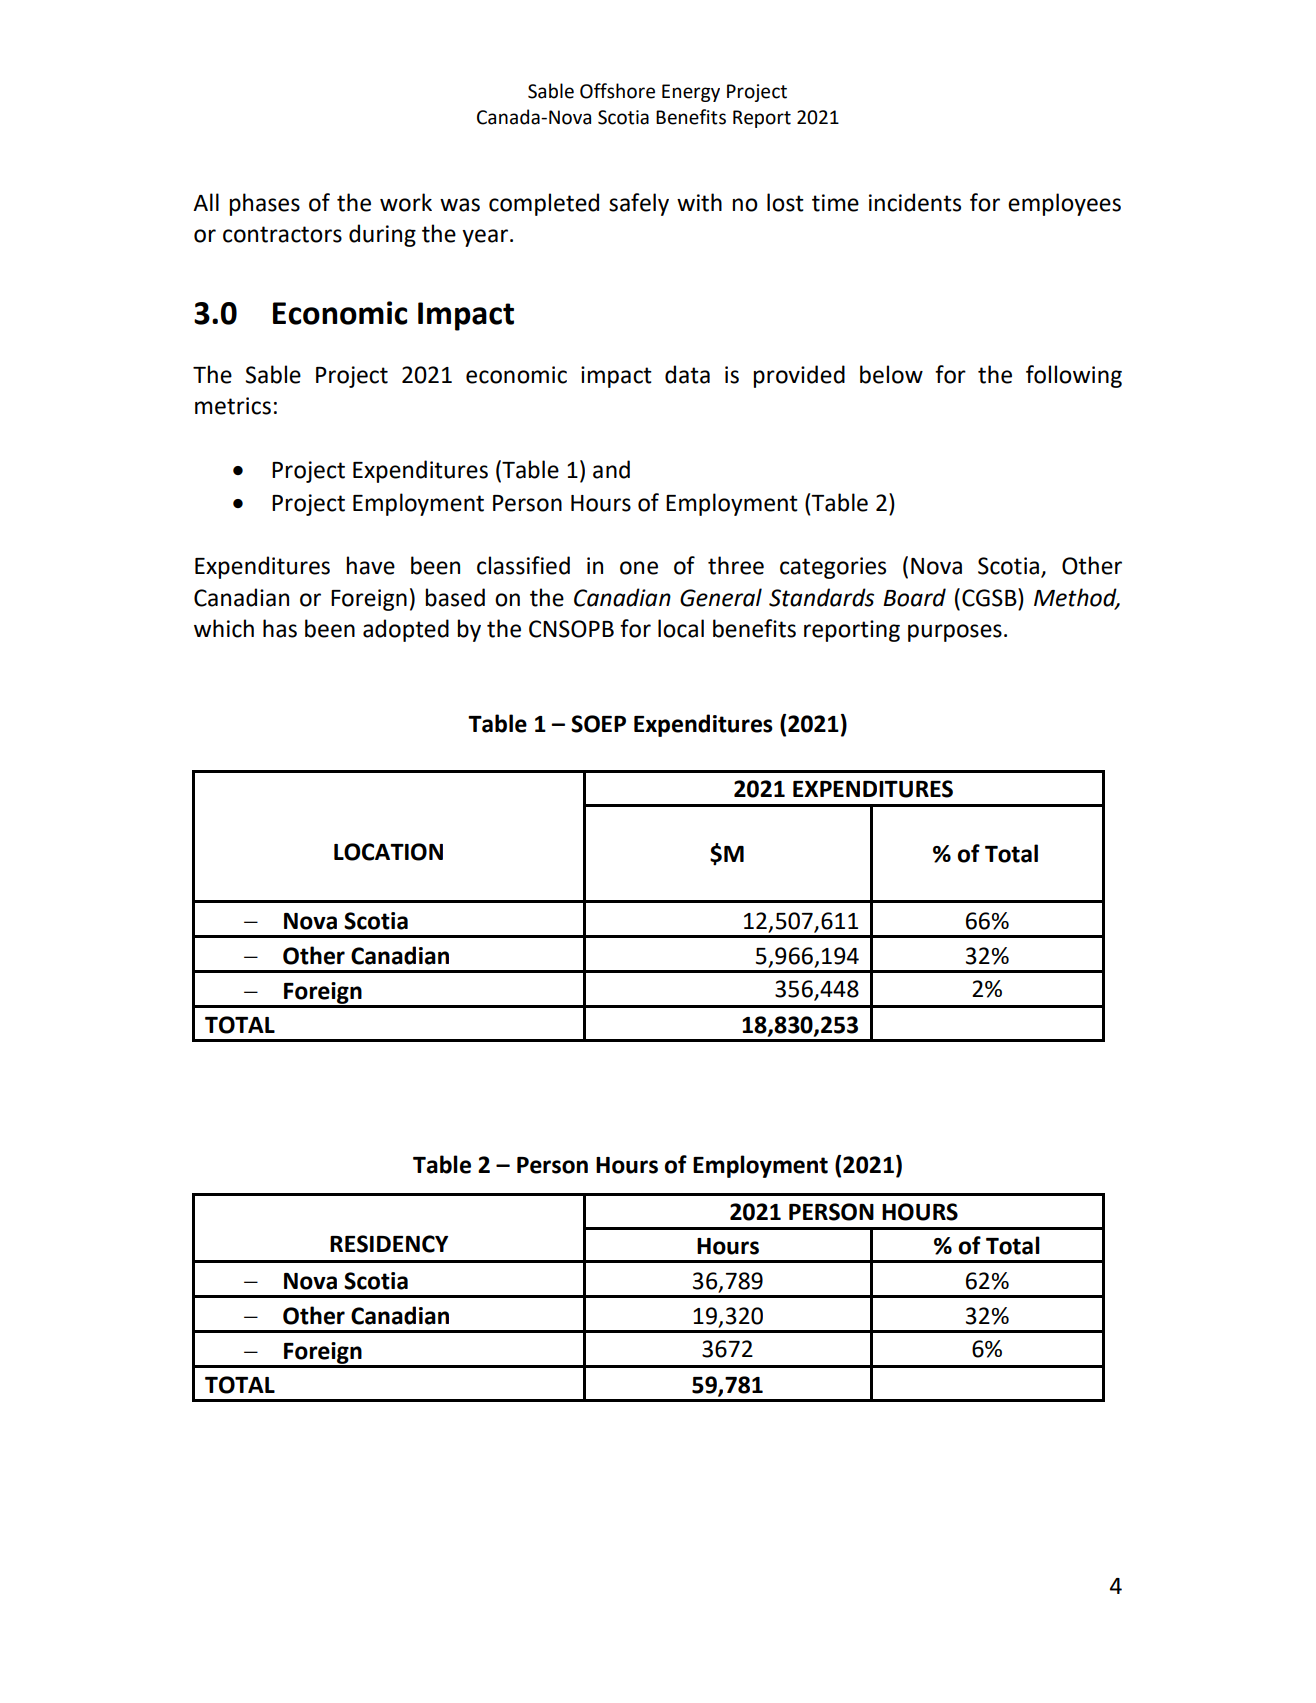  What do you see at coordinates (617, 91) in the page?
I see `Offshore` at bounding box center [617, 91].
